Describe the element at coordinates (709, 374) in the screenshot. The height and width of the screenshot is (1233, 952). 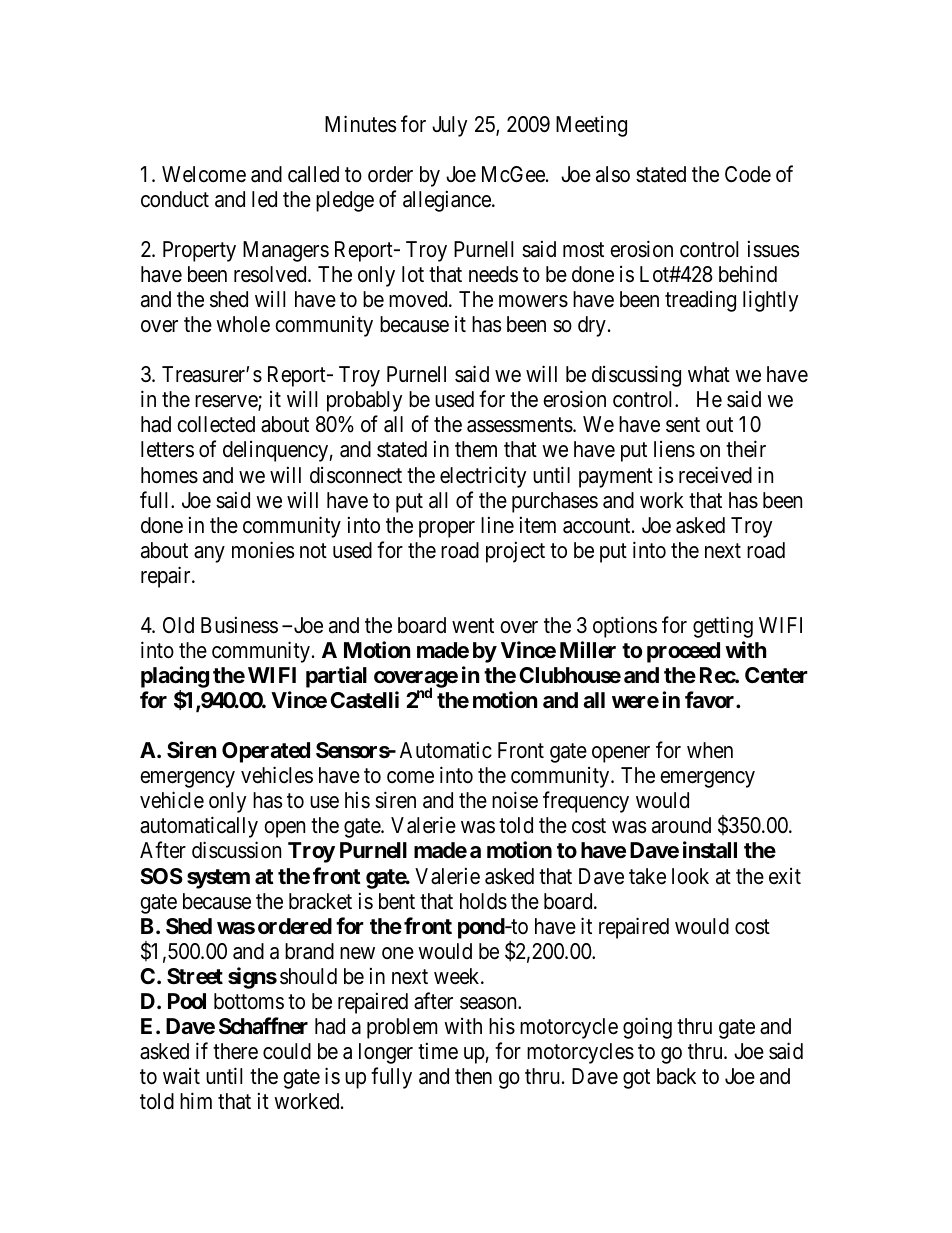
I see `what` at that location.
